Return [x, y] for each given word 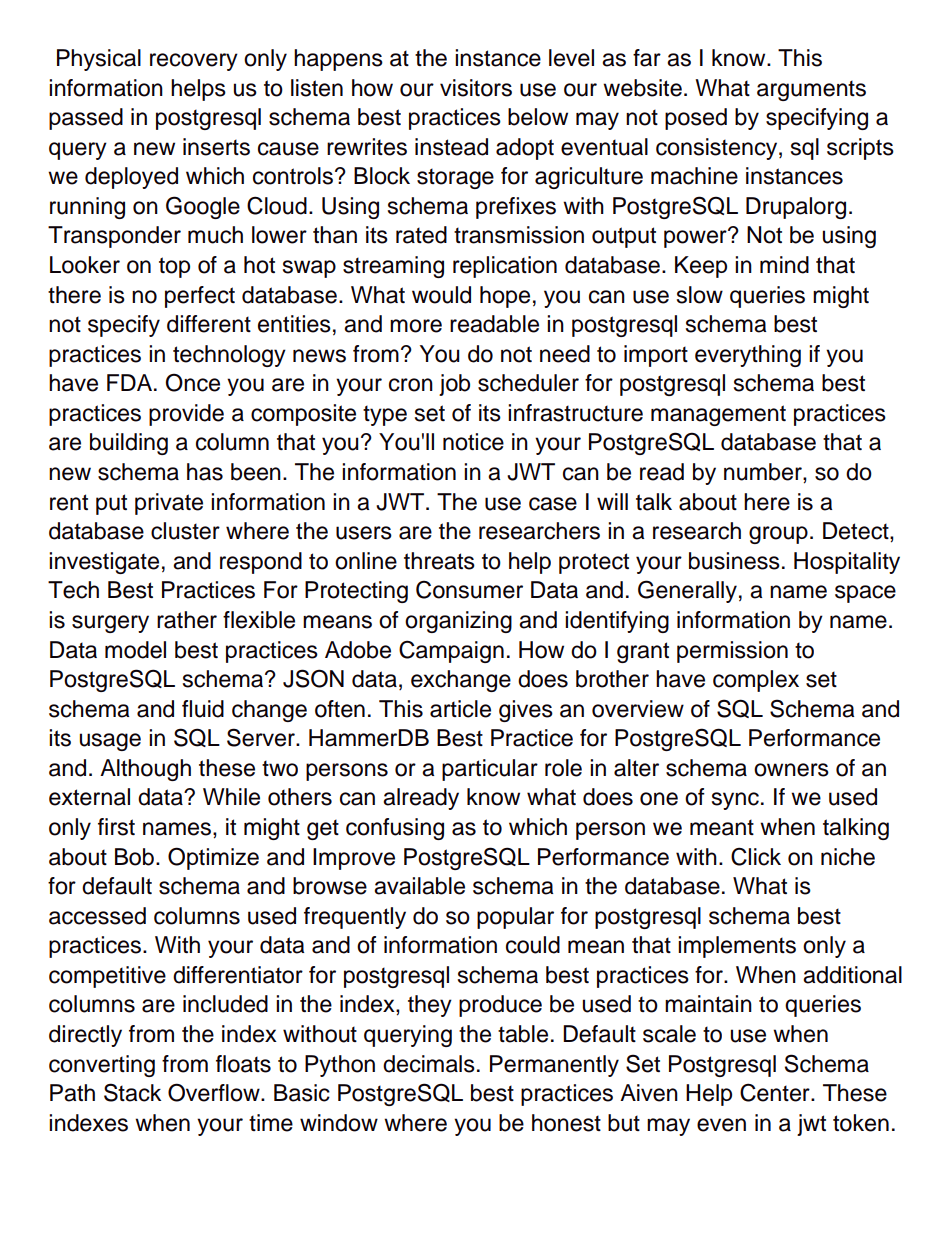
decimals [429, 1064]
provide [186, 415]
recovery [194, 62]
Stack [132, 1092]
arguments [811, 90]
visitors [476, 88]
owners [791, 770]
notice [473, 442]
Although [145, 770]
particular [490, 770]
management [718, 415]
